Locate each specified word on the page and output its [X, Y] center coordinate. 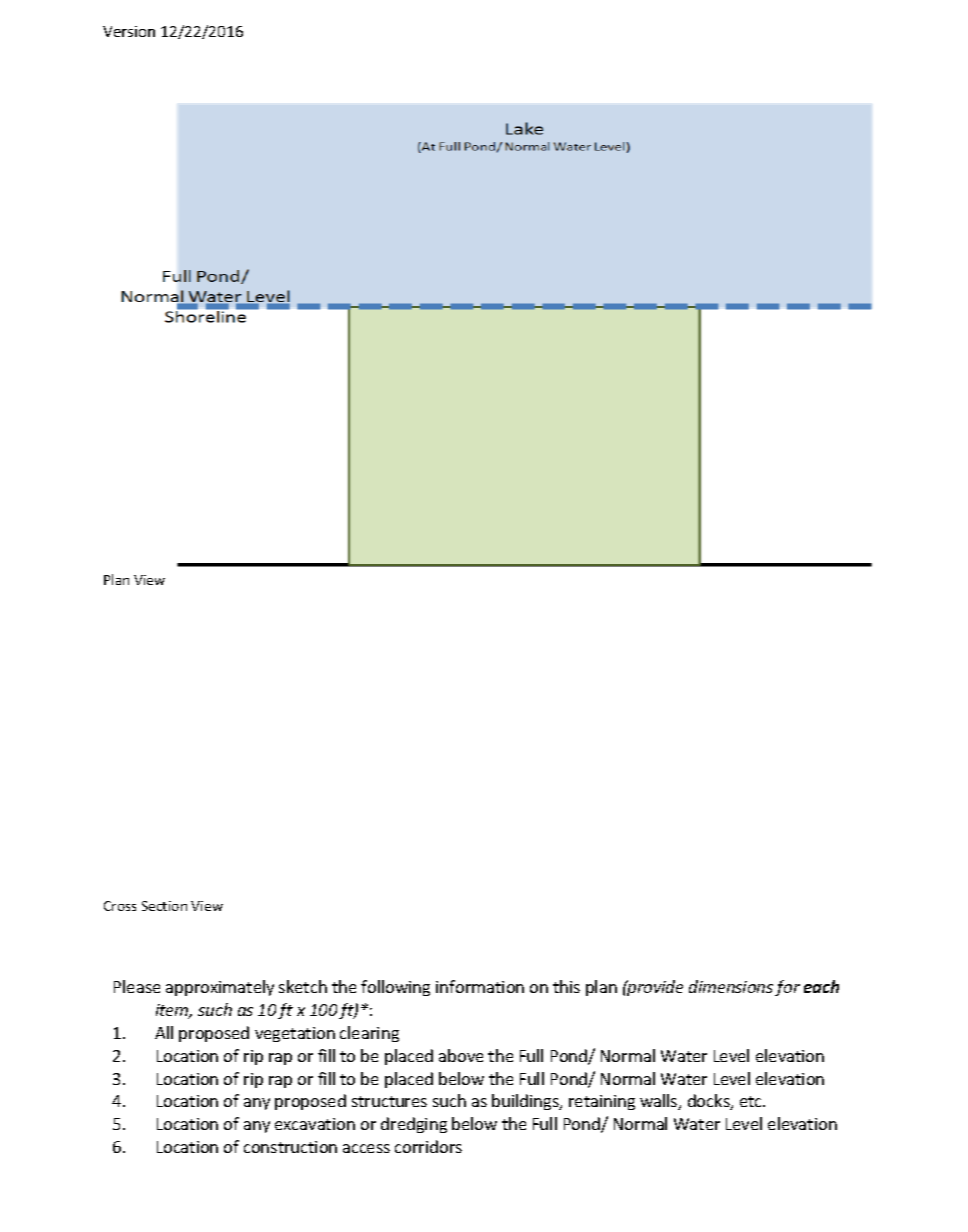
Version [129, 31]
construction [290, 1147]
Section [164, 906]
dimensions [731, 986]
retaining [602, 1102]
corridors [428, 1146]
